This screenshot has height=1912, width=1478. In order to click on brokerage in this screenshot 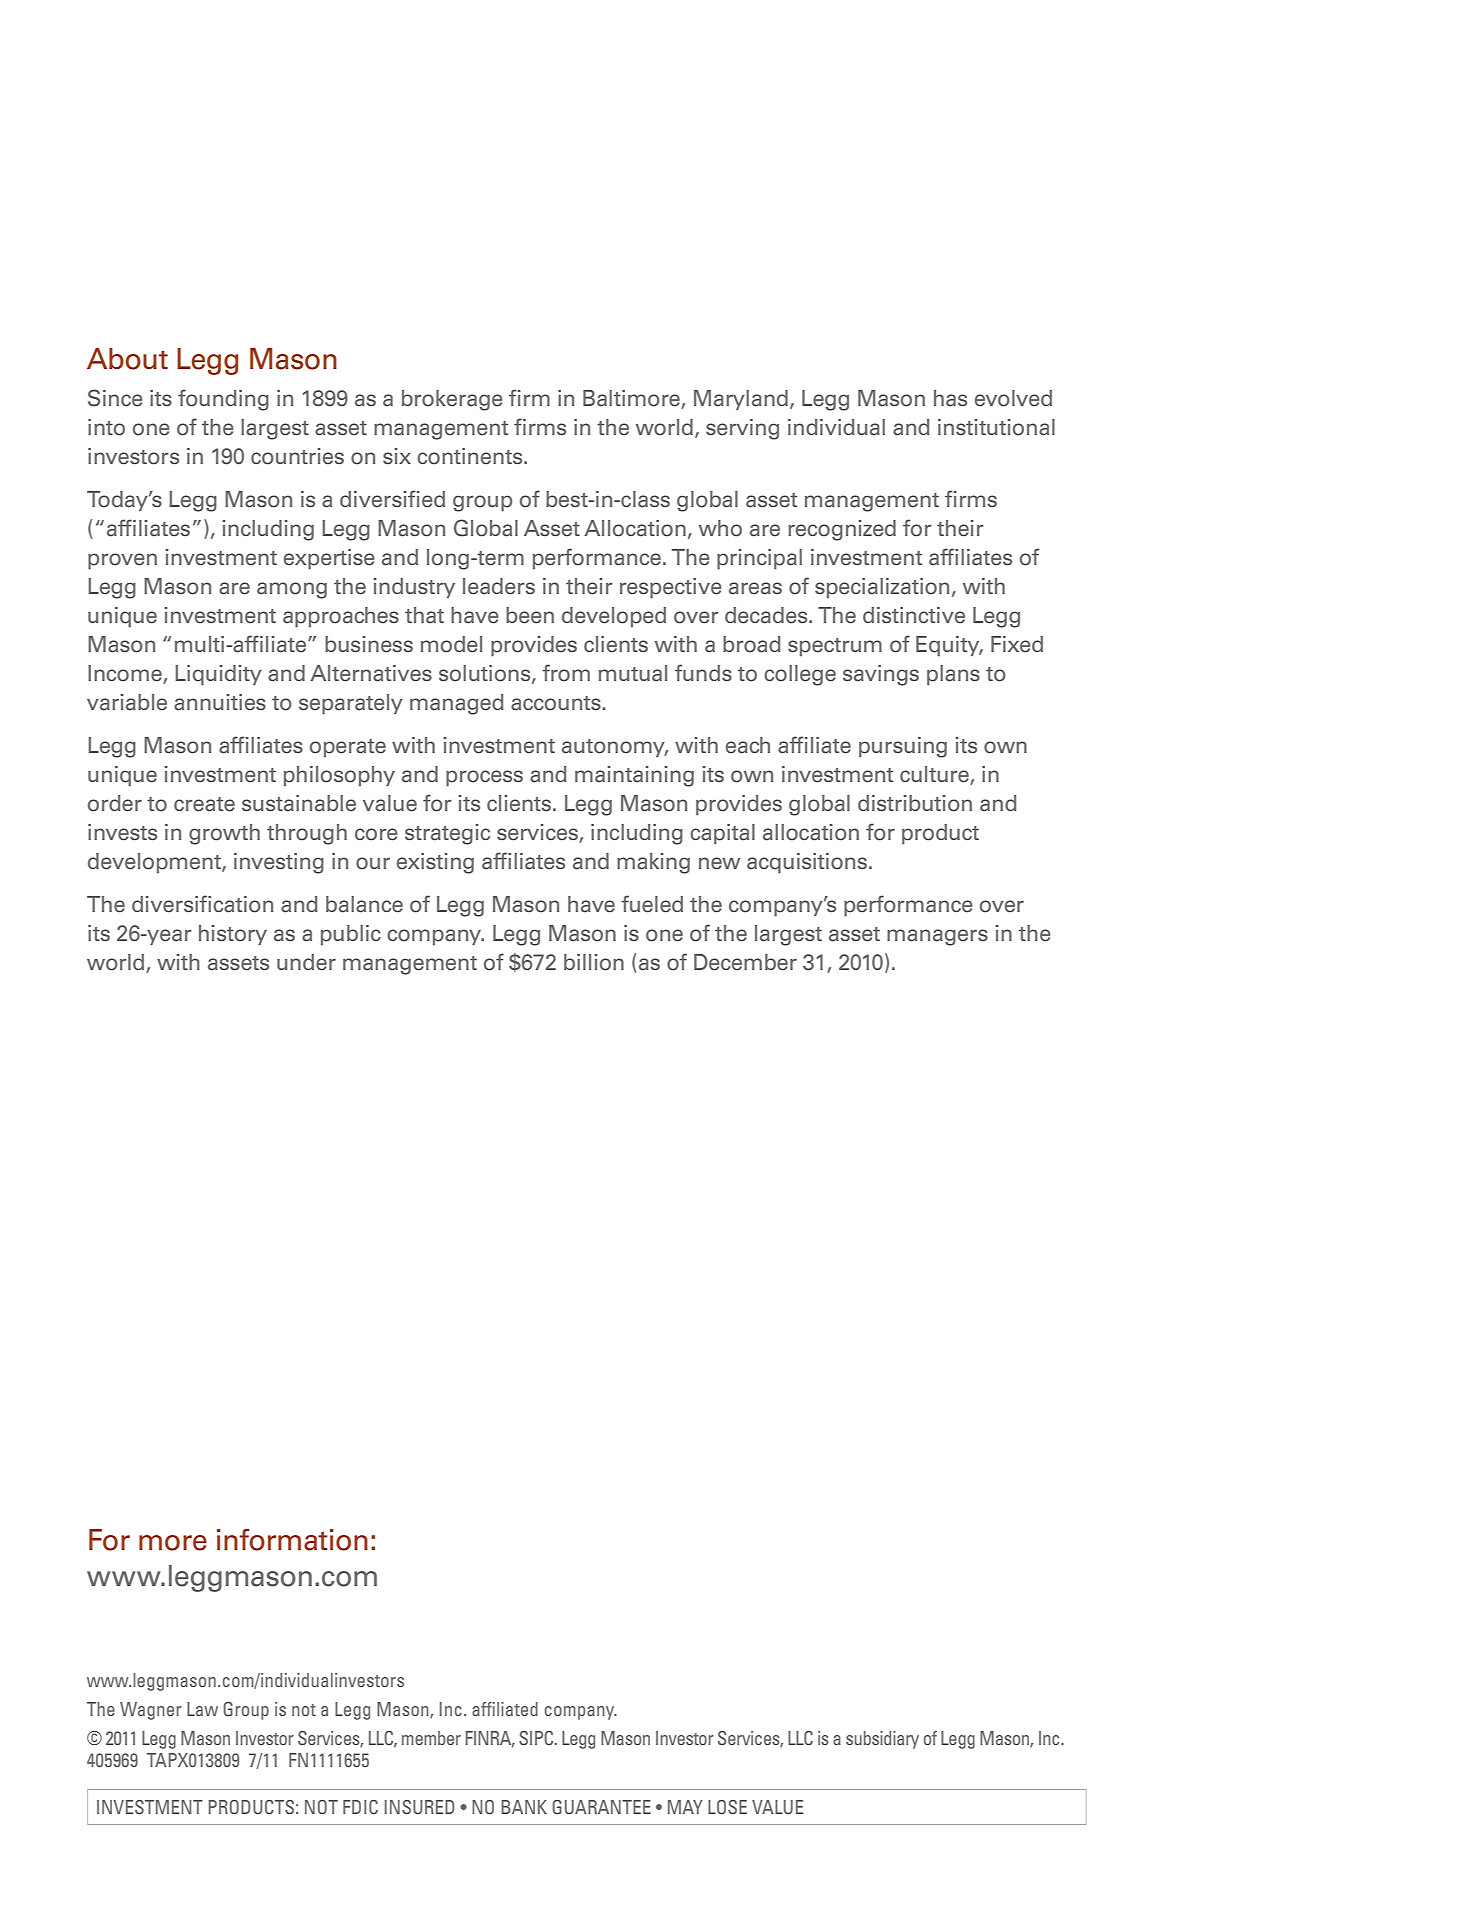, I will do `click(452, 400)`.
